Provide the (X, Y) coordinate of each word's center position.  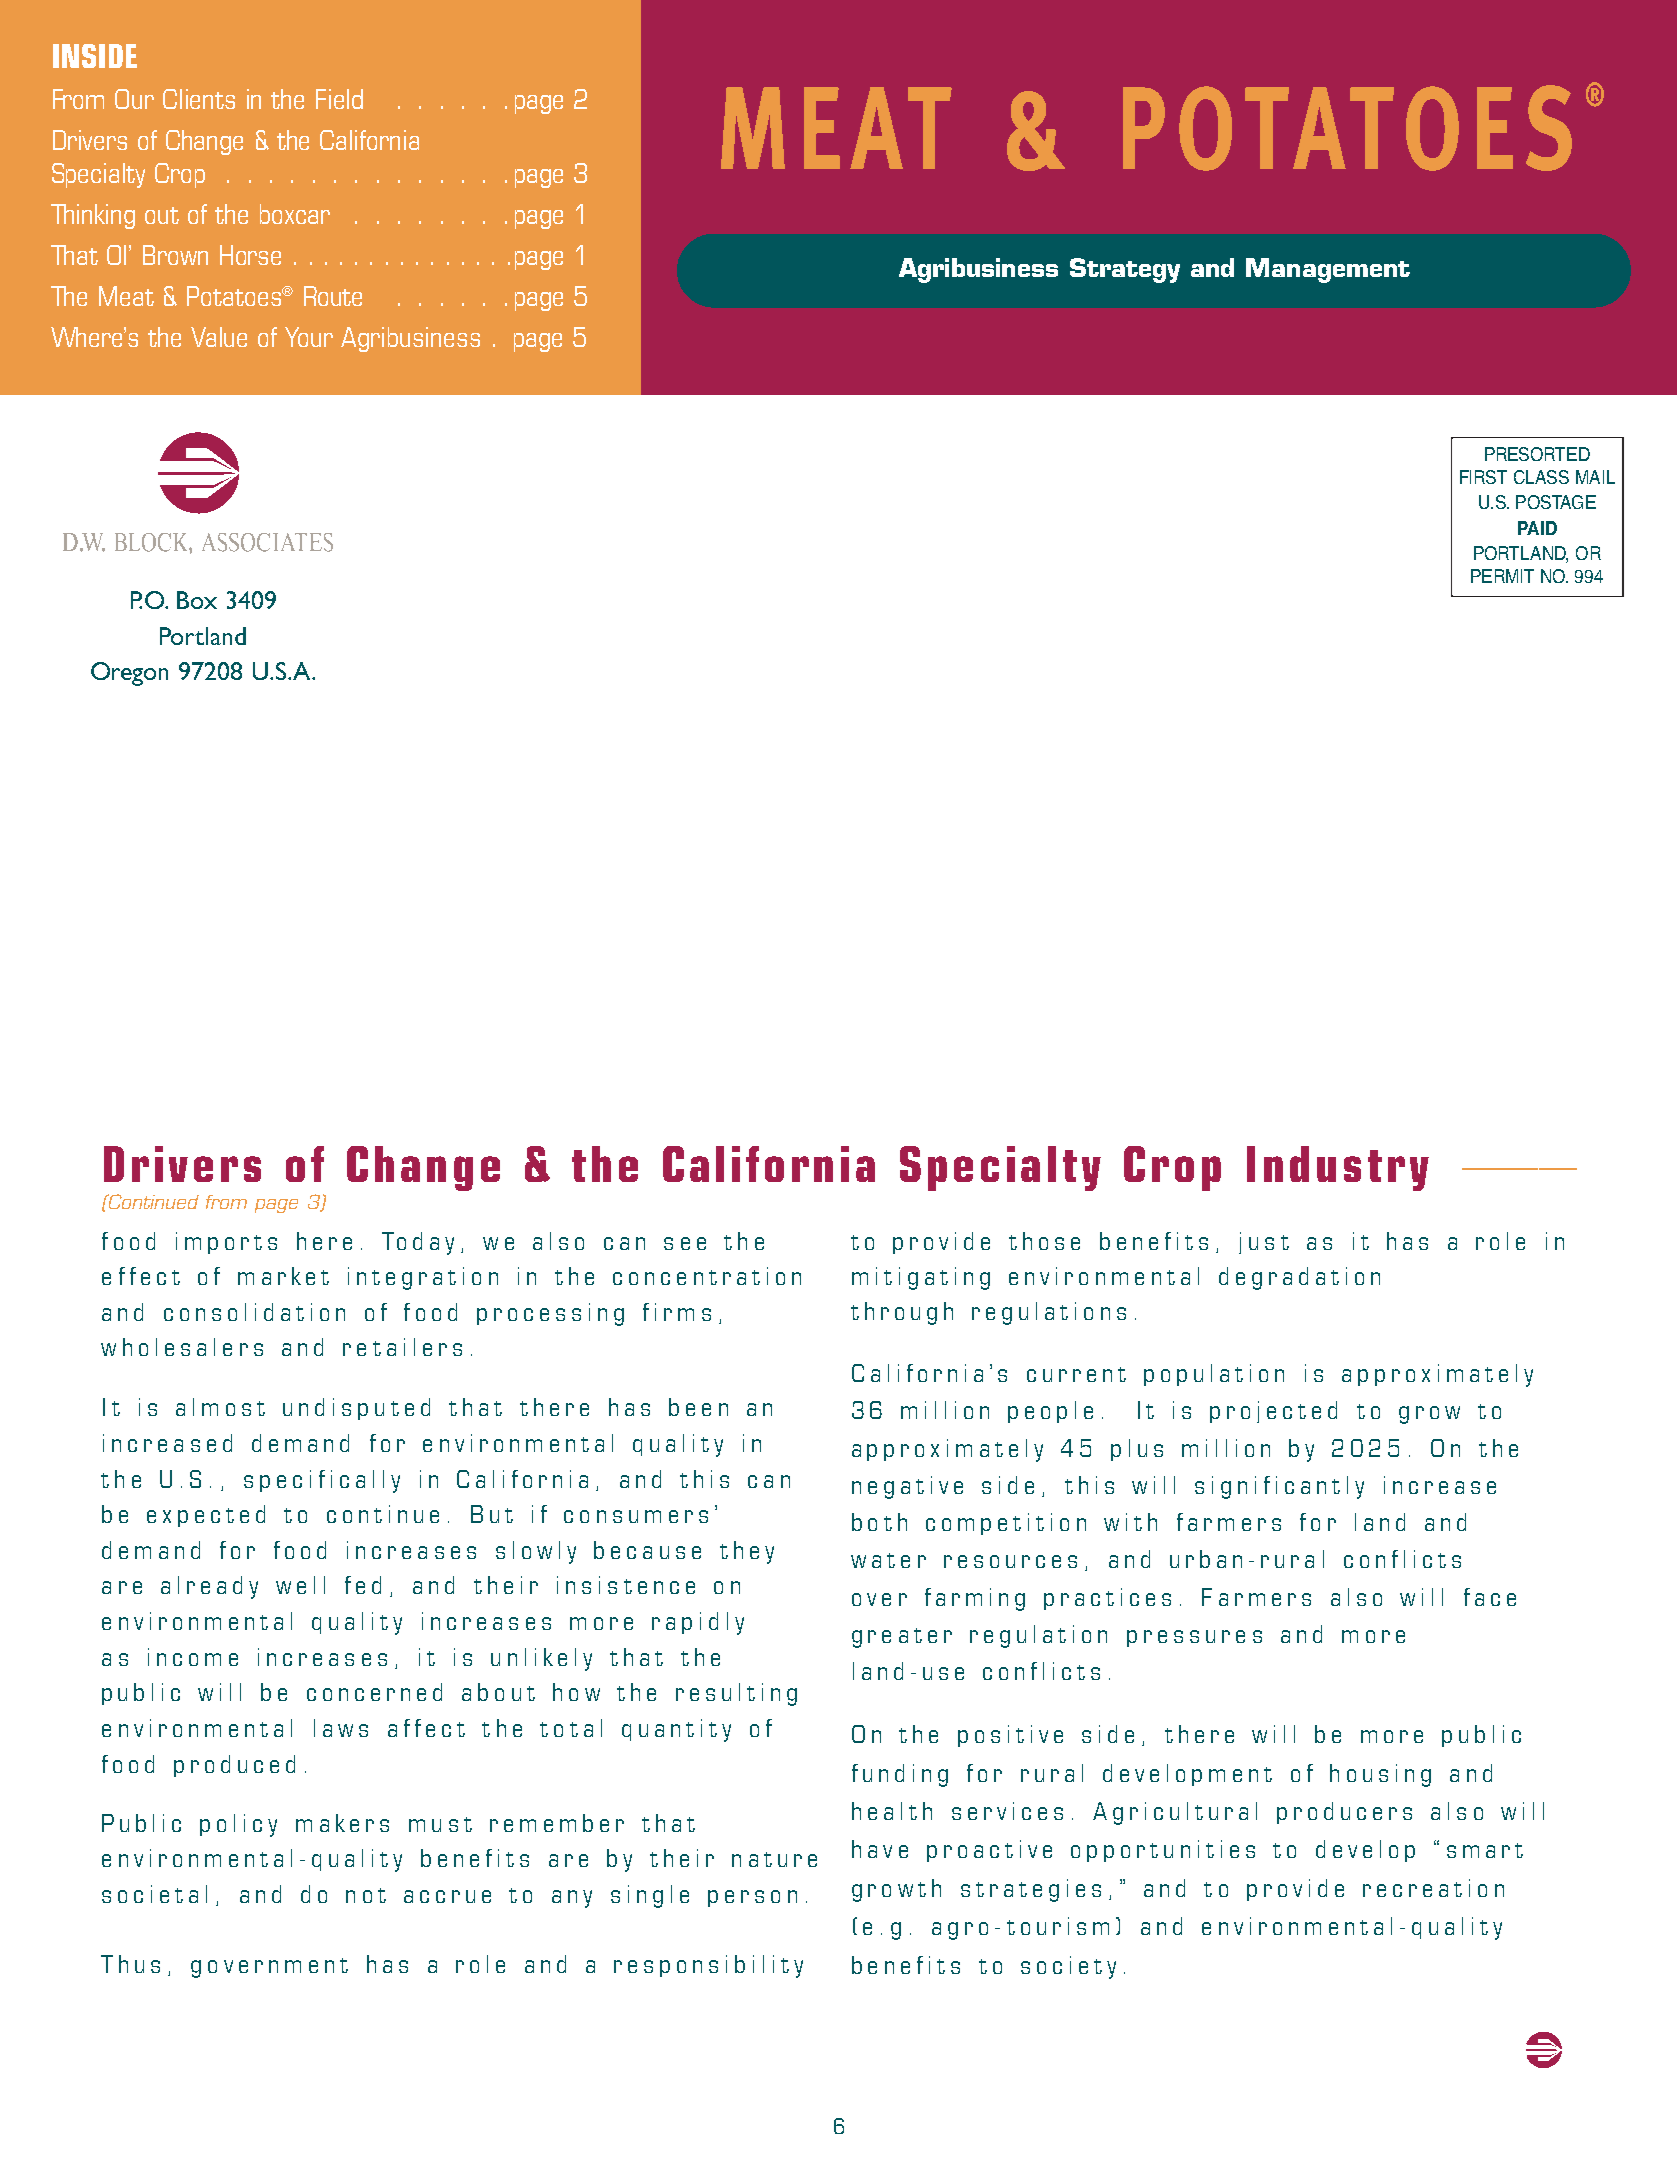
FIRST (1483, 477)
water (888, 1560)
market (283, 1276)
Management (1328, 270)
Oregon (129, 674)
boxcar (295, 214)
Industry (1338, 1168)
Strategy (1125, 270)
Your (309, 337)
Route (333, 296)
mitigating (921, 1278)
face (1490, 1597)
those (1044, 1241)
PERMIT (1502, 576)
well (300, 1585)
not (366, 1895)
